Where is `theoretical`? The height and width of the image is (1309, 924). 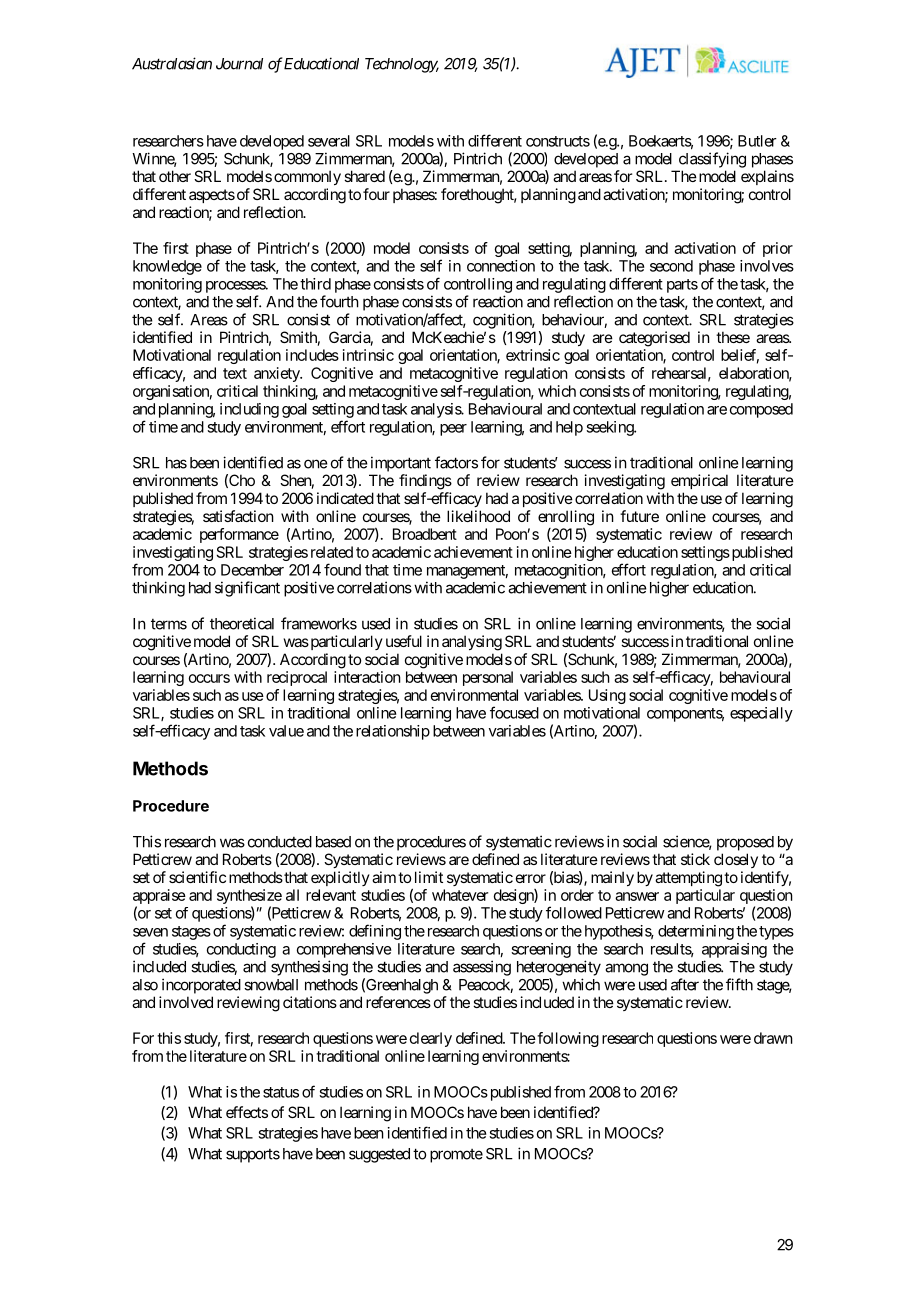 theoretical is located at coordinates (242, 623).
